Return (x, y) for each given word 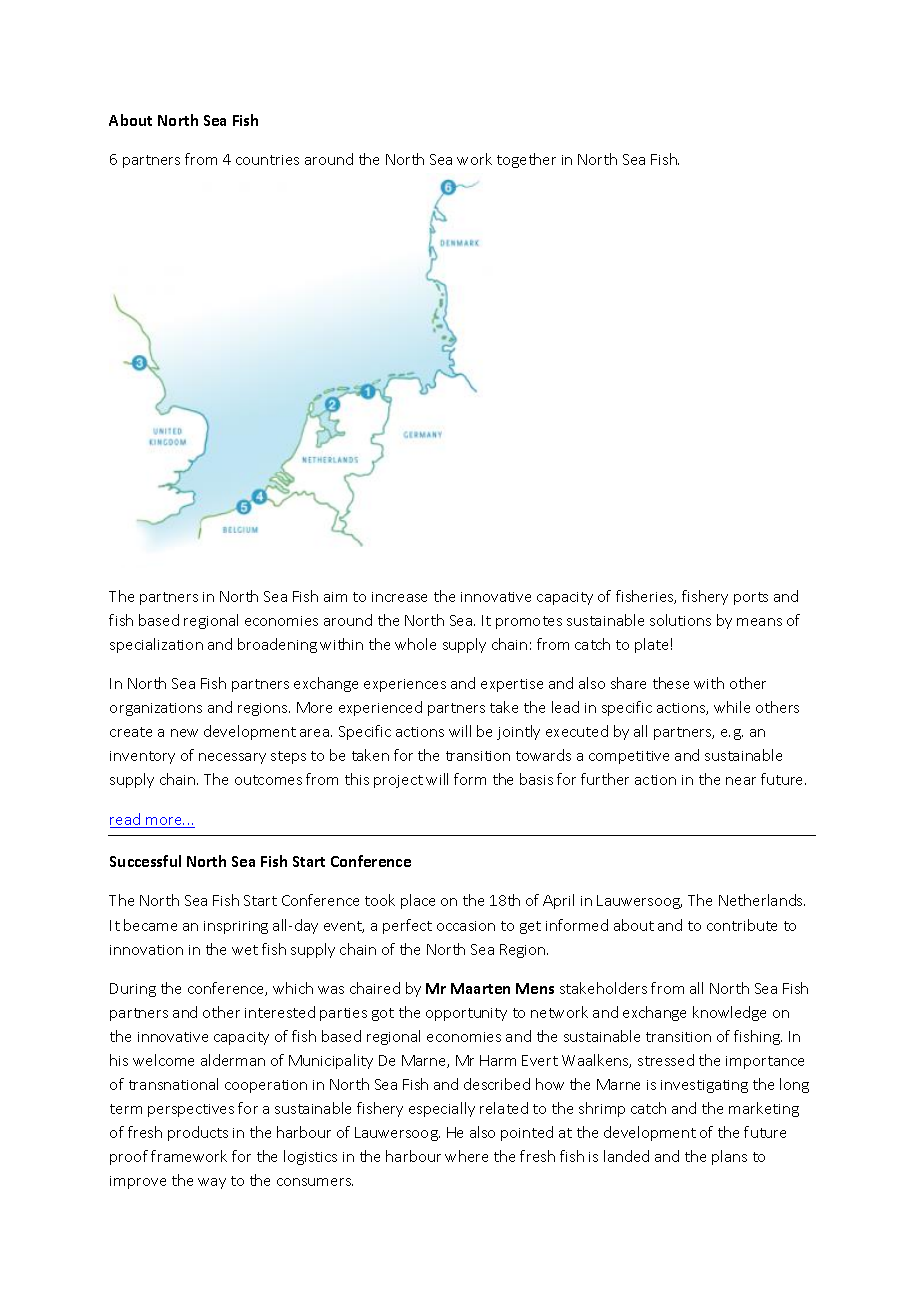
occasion (466, 926)
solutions (680, 620)
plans (729, 1157)
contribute (742, 925)
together (526, 160)
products (198, 1133)
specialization (156, 645)
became (150, 925)
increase (399, 597)
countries (267, 160)
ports (751, 598)
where (466, 1156)
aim (335, 597)
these (671, 683)
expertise (512, 685)
